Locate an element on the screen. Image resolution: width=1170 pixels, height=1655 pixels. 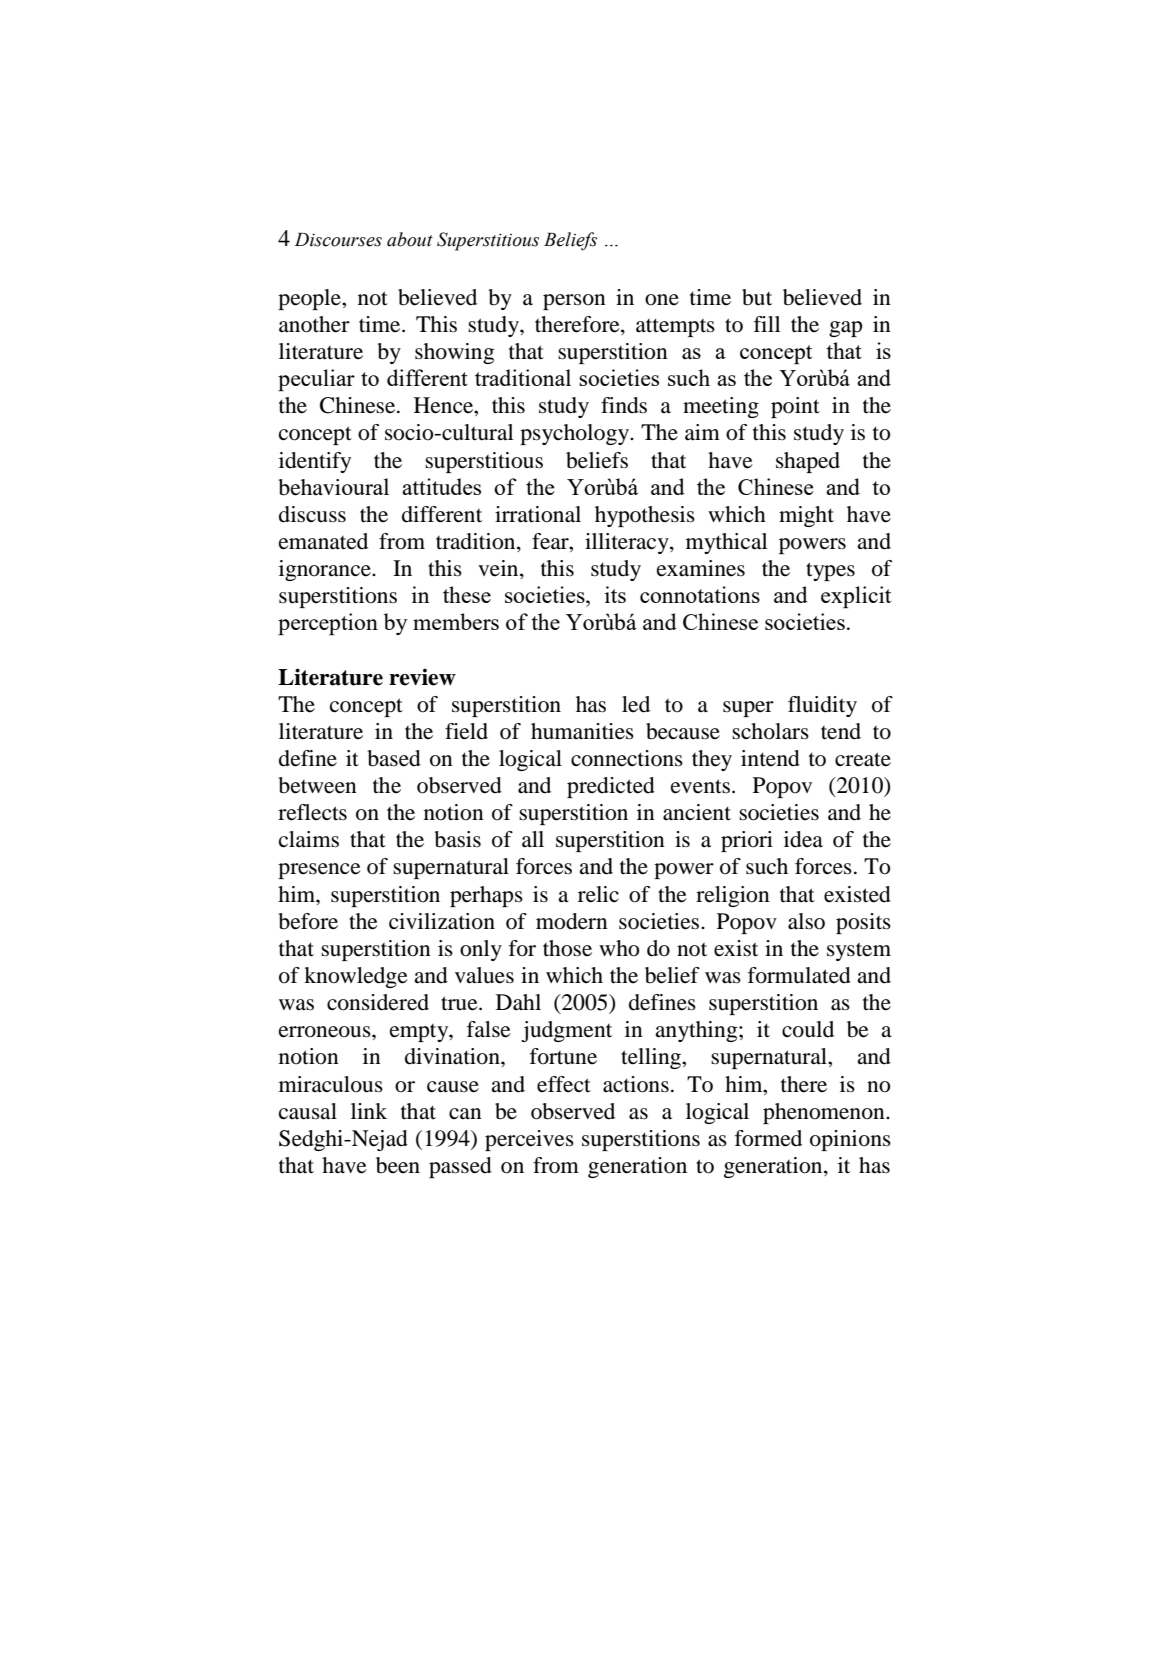
presence is located at coordinates (319, 871).
